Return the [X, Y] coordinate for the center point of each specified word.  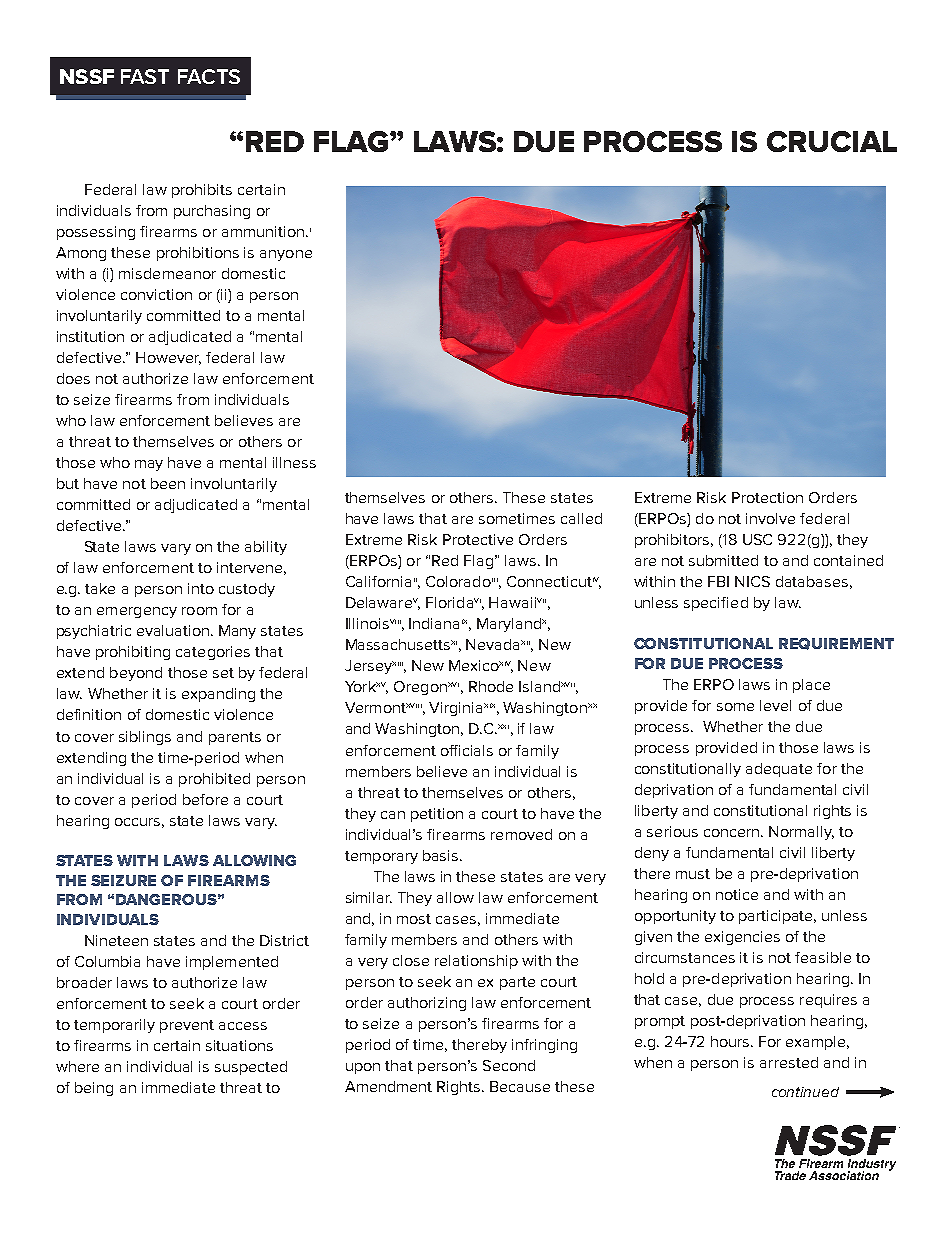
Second [509, 1065]
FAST [145, 76]
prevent [187, 1026]
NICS [752, 581]
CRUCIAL [832, 141]
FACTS [209, 76]
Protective [478, 539]
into [201, 588]
